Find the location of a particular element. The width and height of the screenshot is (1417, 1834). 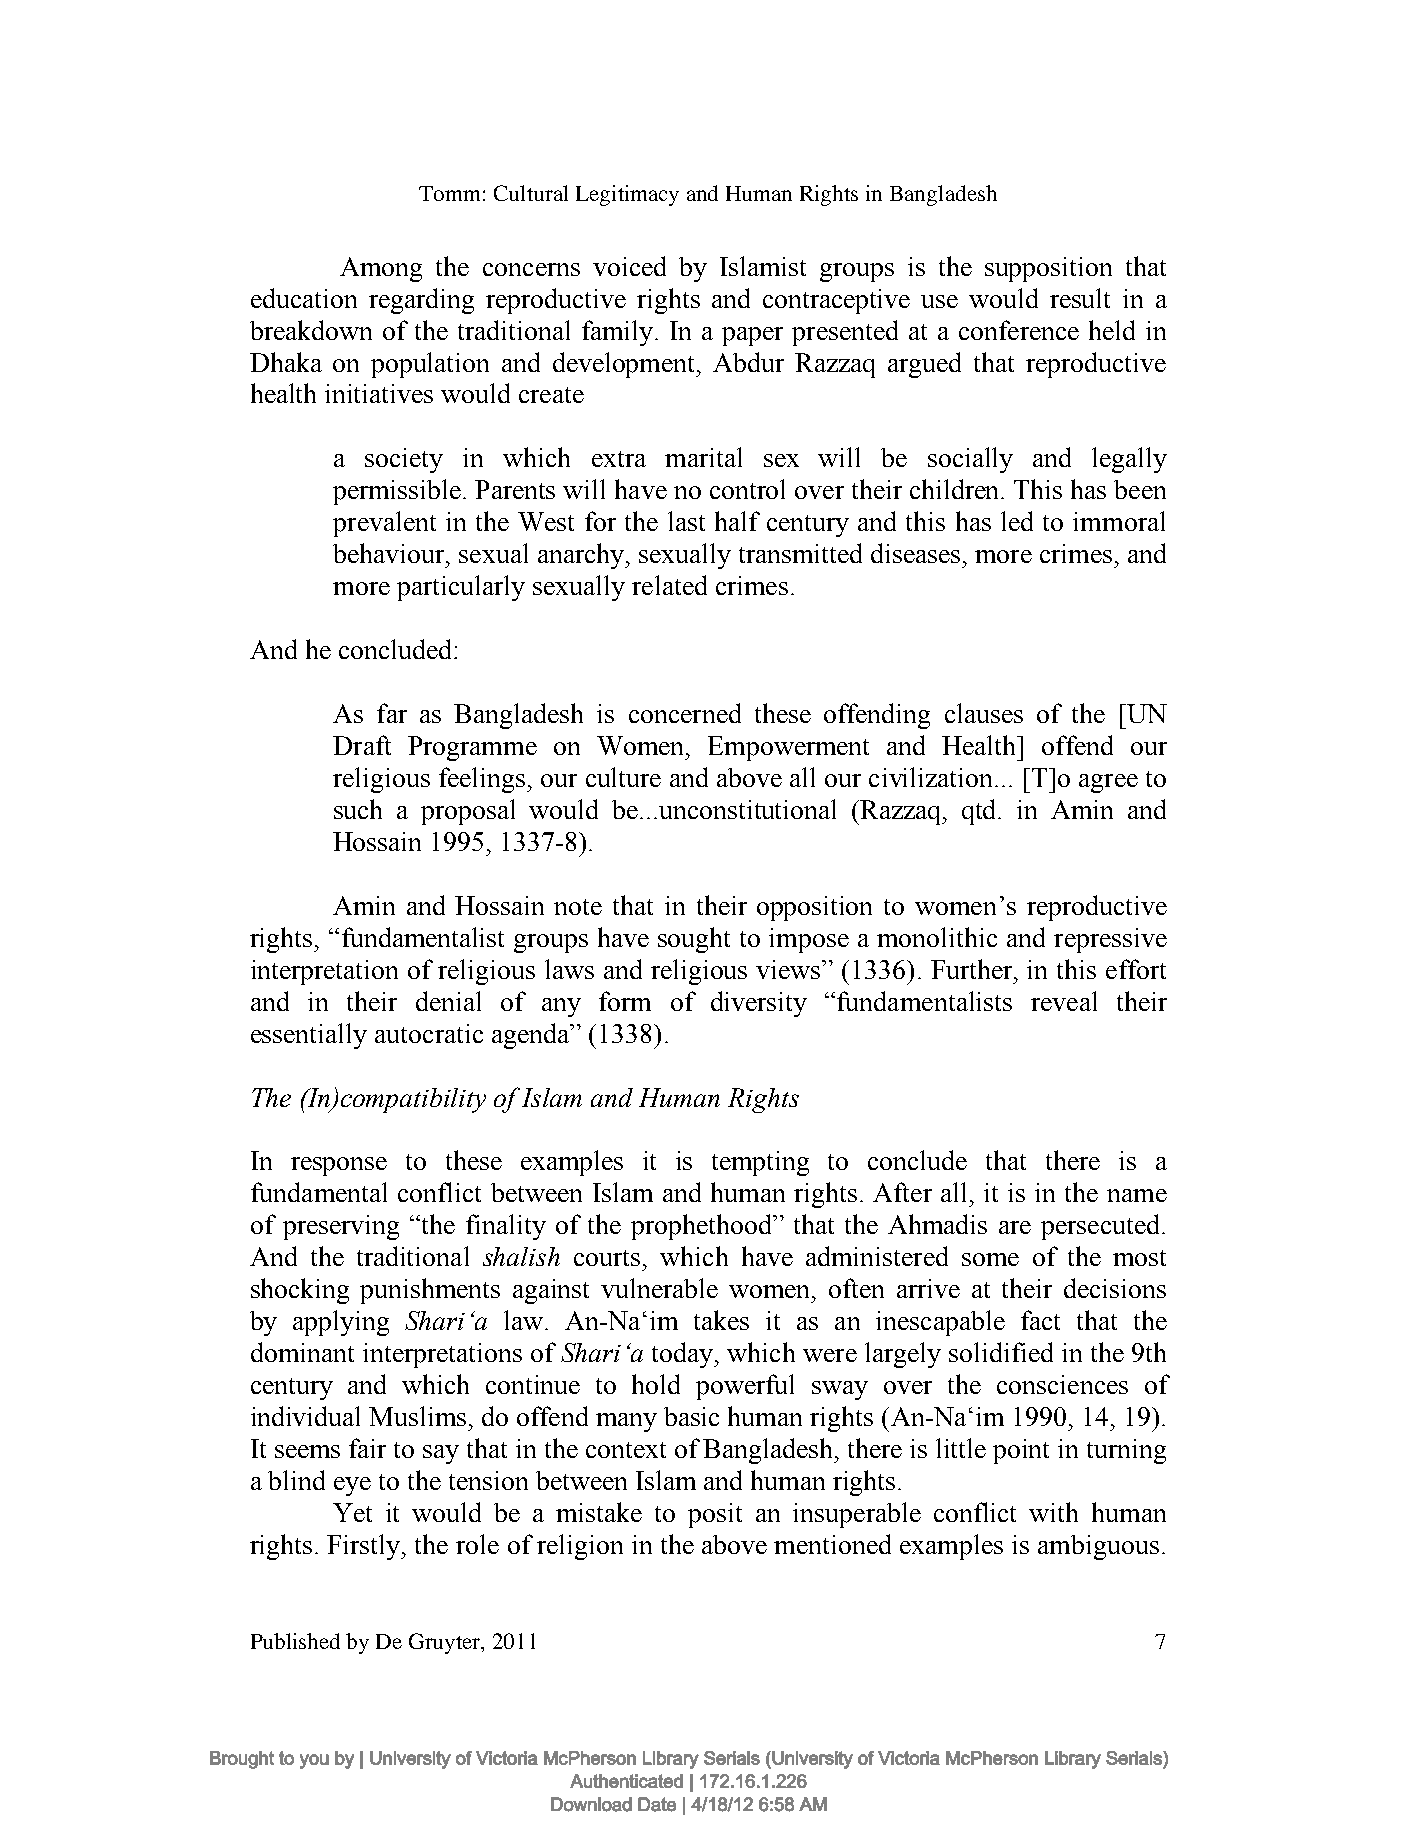

result is located at coordinates (1080, 298).
